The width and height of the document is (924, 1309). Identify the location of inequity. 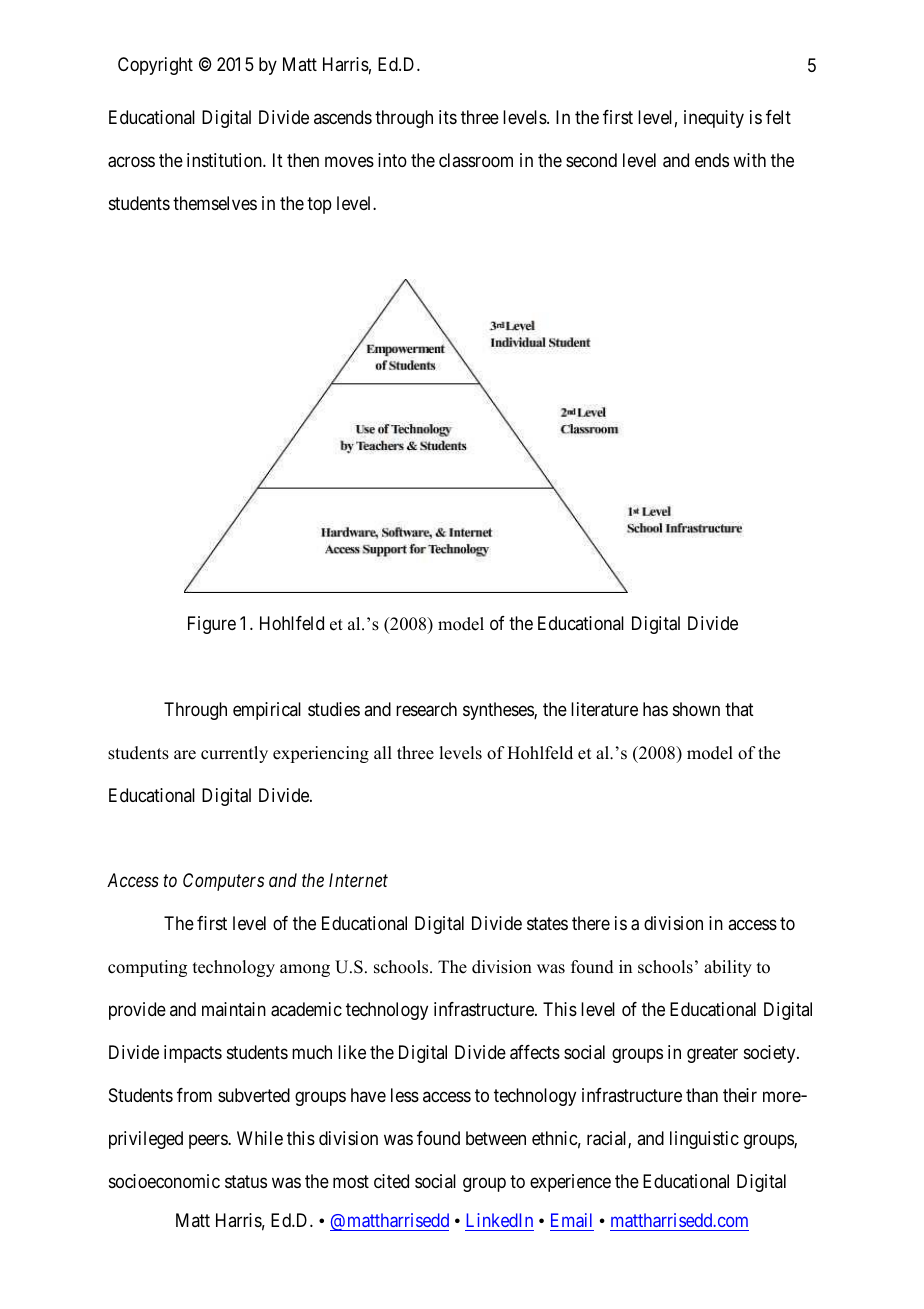
(714, 119).
